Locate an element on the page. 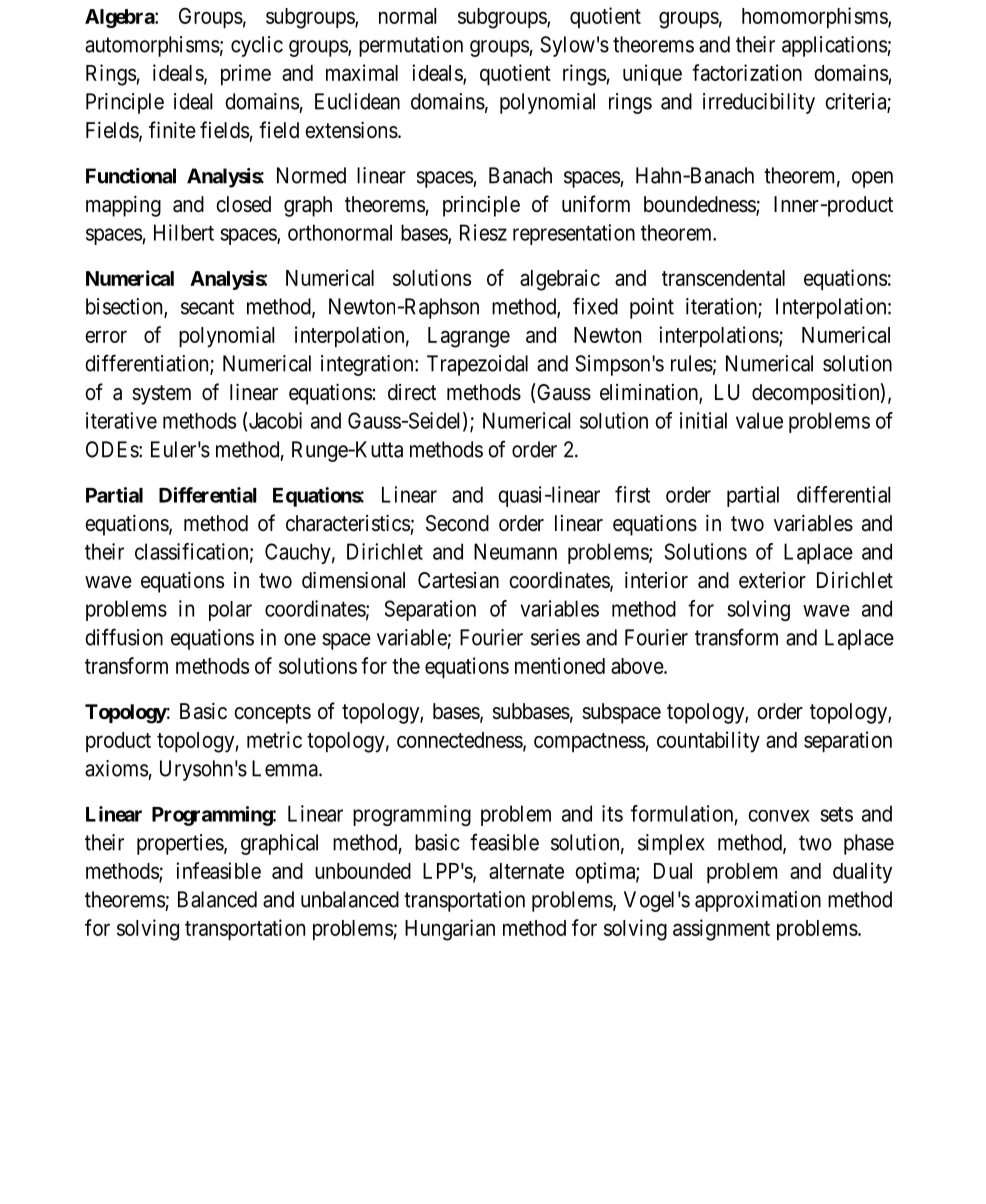 This page has width=986, height=1204. value is located at coordinates (759, 420).
